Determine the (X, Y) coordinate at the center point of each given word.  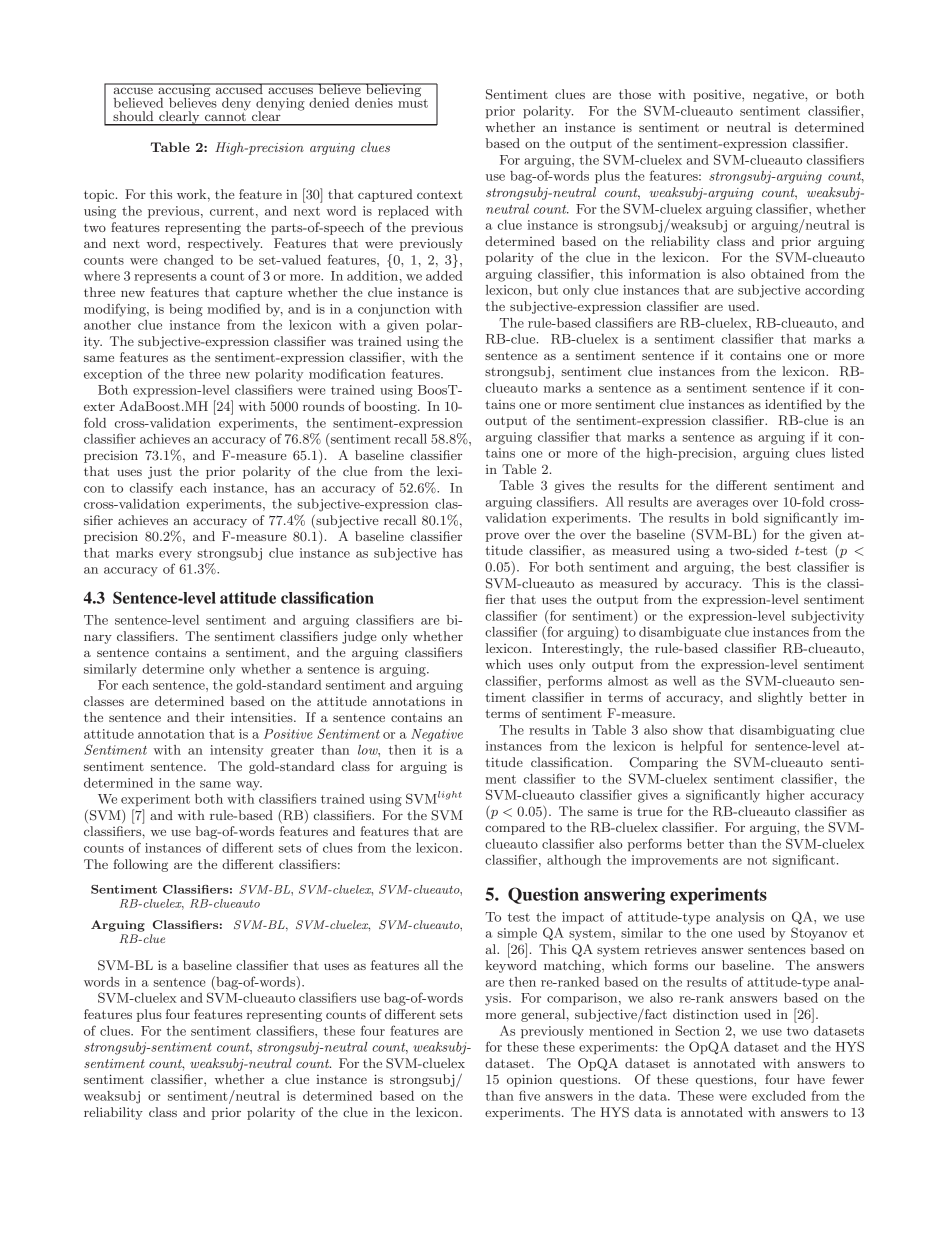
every (175, 556)
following (140, 865)
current (232, 211)
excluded (779, 1096)
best (778, 567)
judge (359, 637)
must (413, 102)
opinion (529, 1080)
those (635, 94)
